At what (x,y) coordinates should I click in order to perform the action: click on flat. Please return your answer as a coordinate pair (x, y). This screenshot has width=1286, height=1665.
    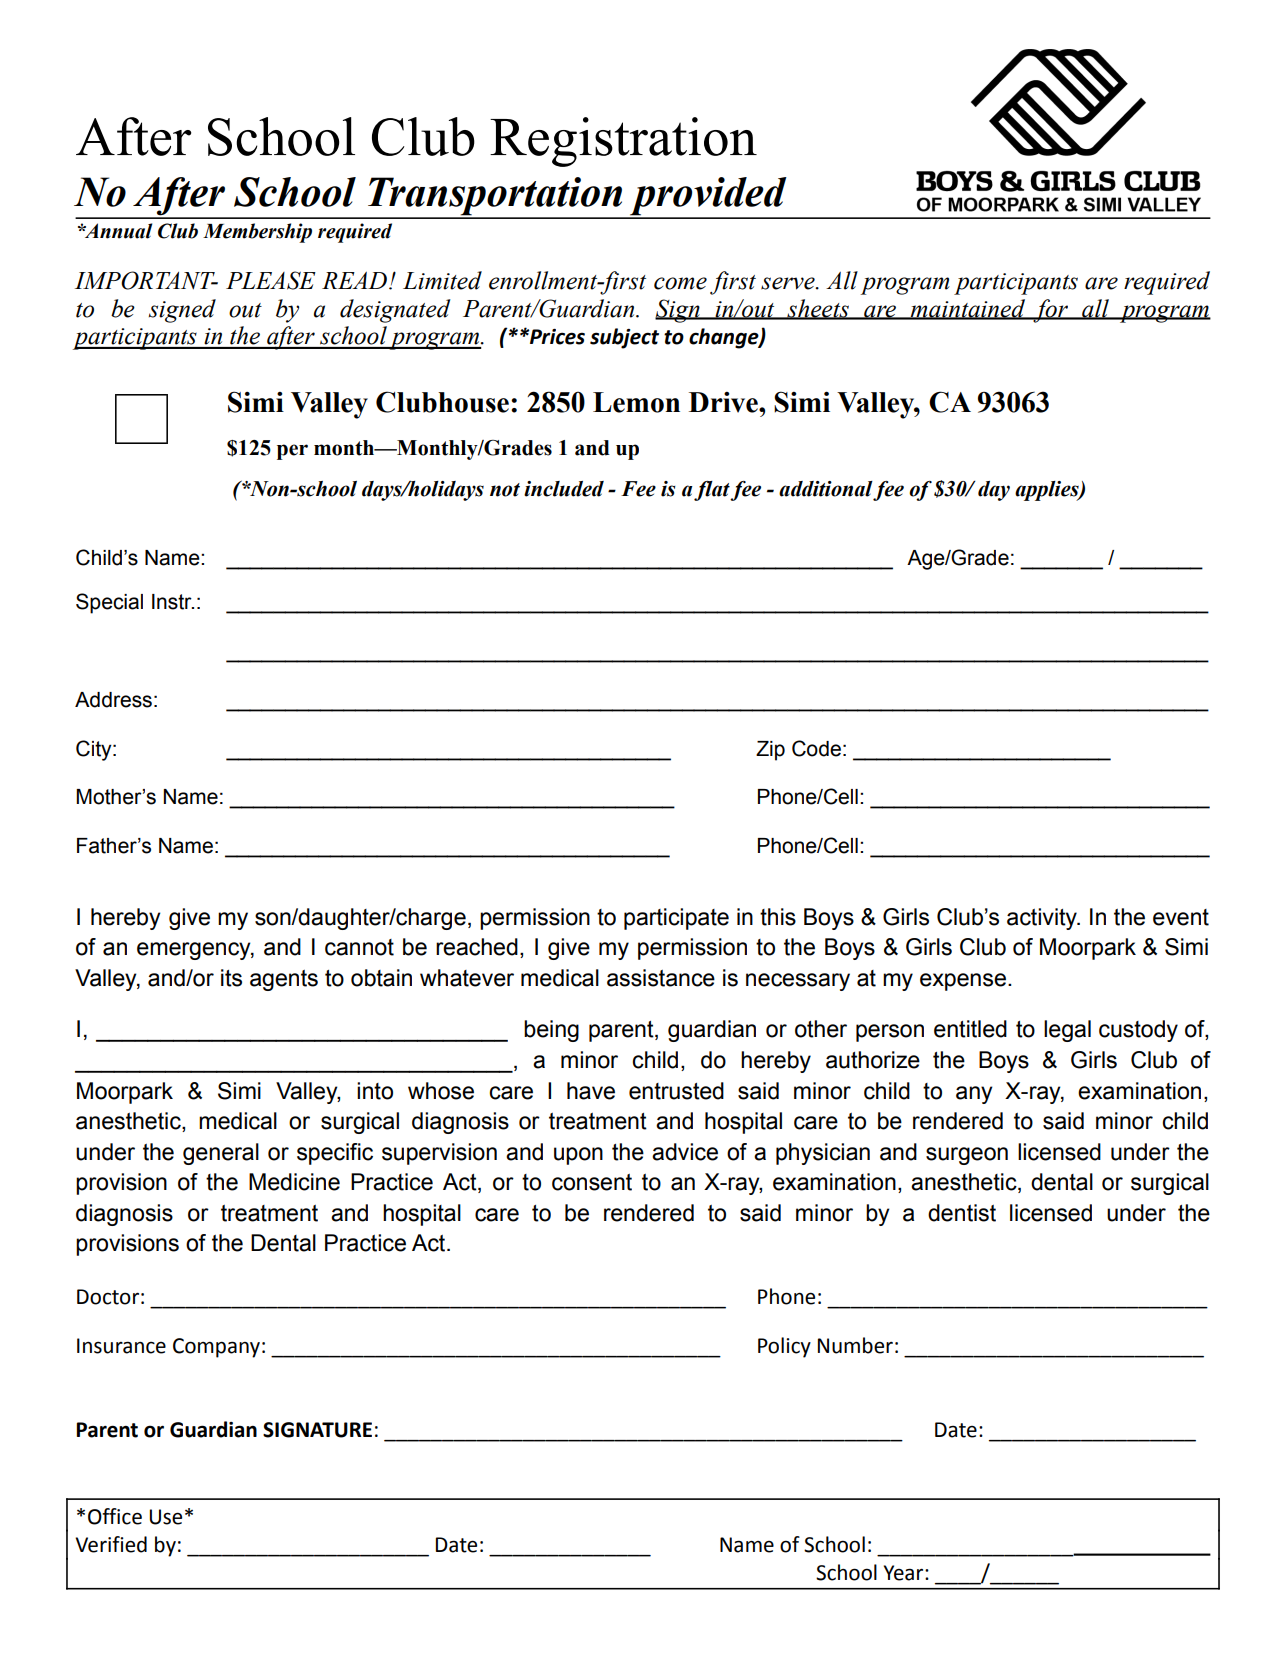
    Looking at the image, I should click on (712, 491).
